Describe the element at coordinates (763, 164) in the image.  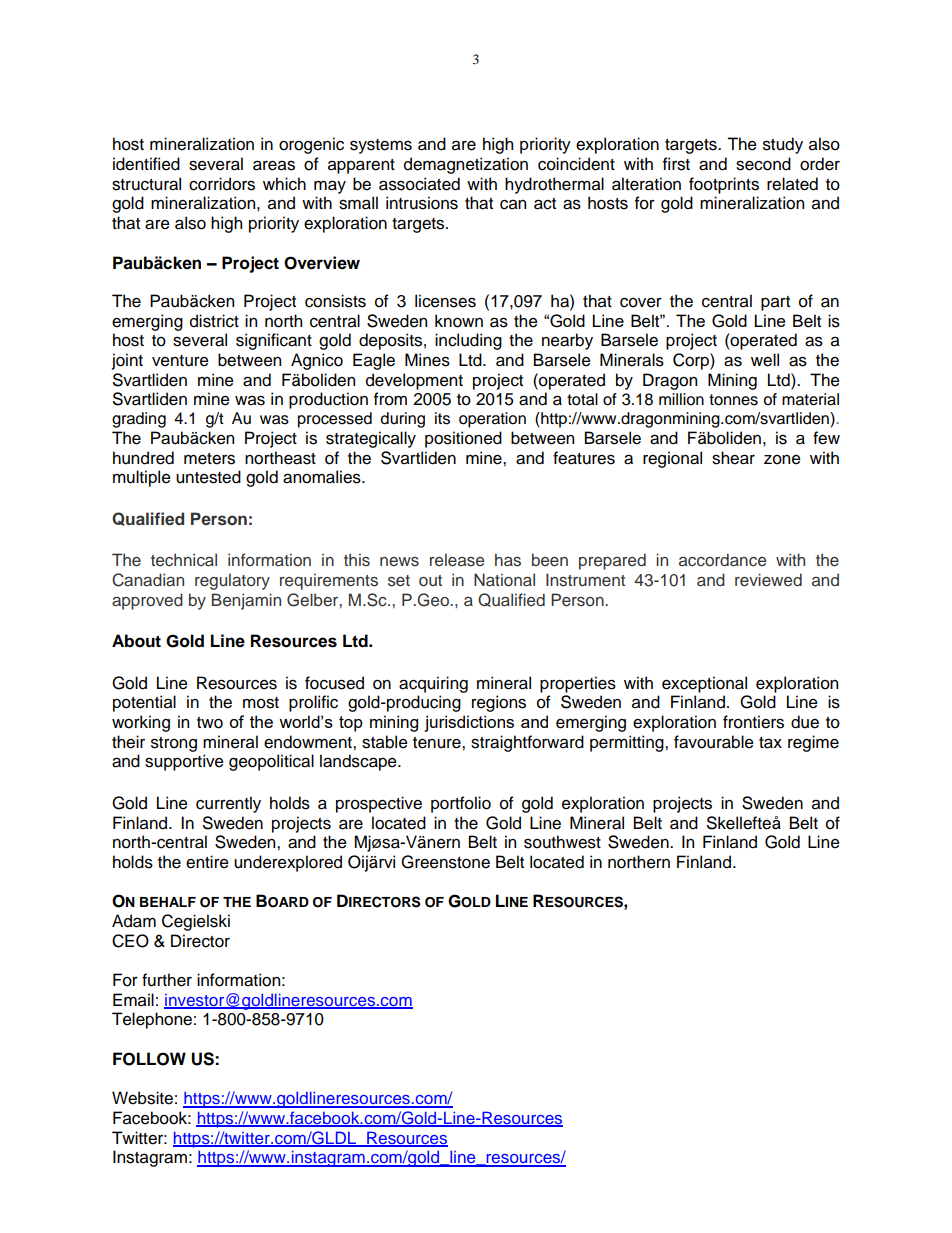
I see `second` at that location.
